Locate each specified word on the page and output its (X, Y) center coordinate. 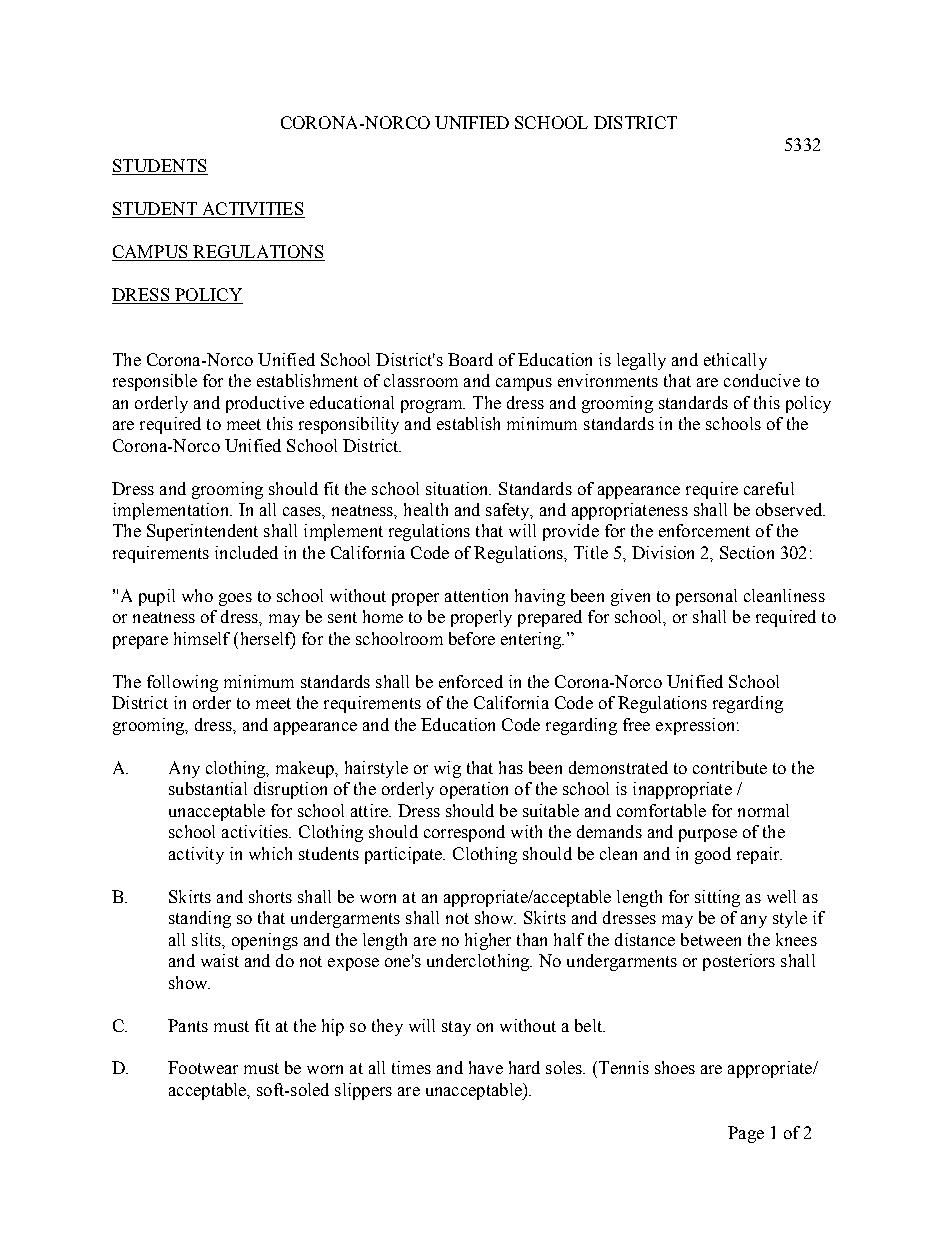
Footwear (203, 1067)
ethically (735, 361)
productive (265, 404)
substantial (208, 788)
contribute (730, 767)
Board (470, 359)
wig (447, 769)
